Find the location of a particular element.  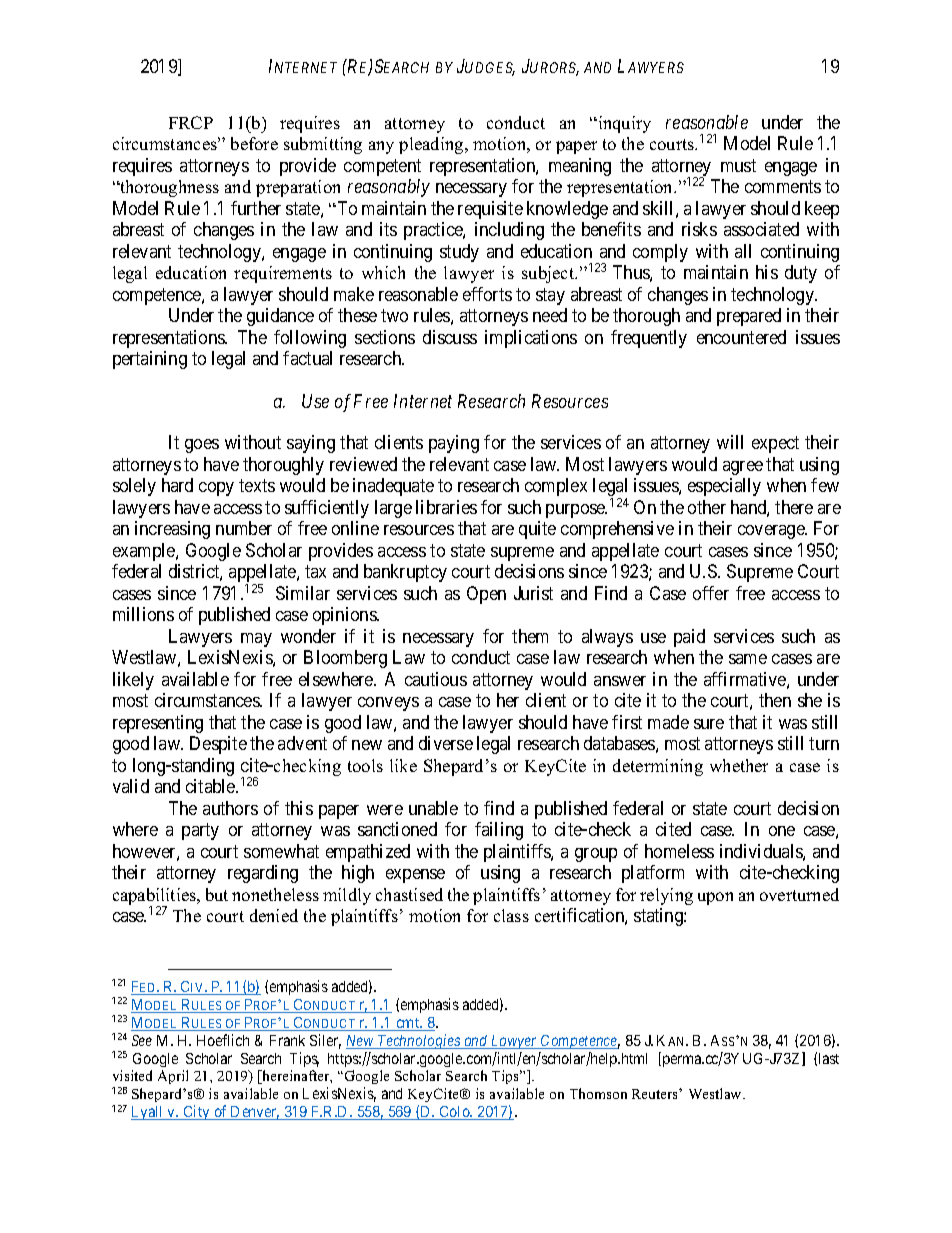

must is located at coordinates (738, 165).
